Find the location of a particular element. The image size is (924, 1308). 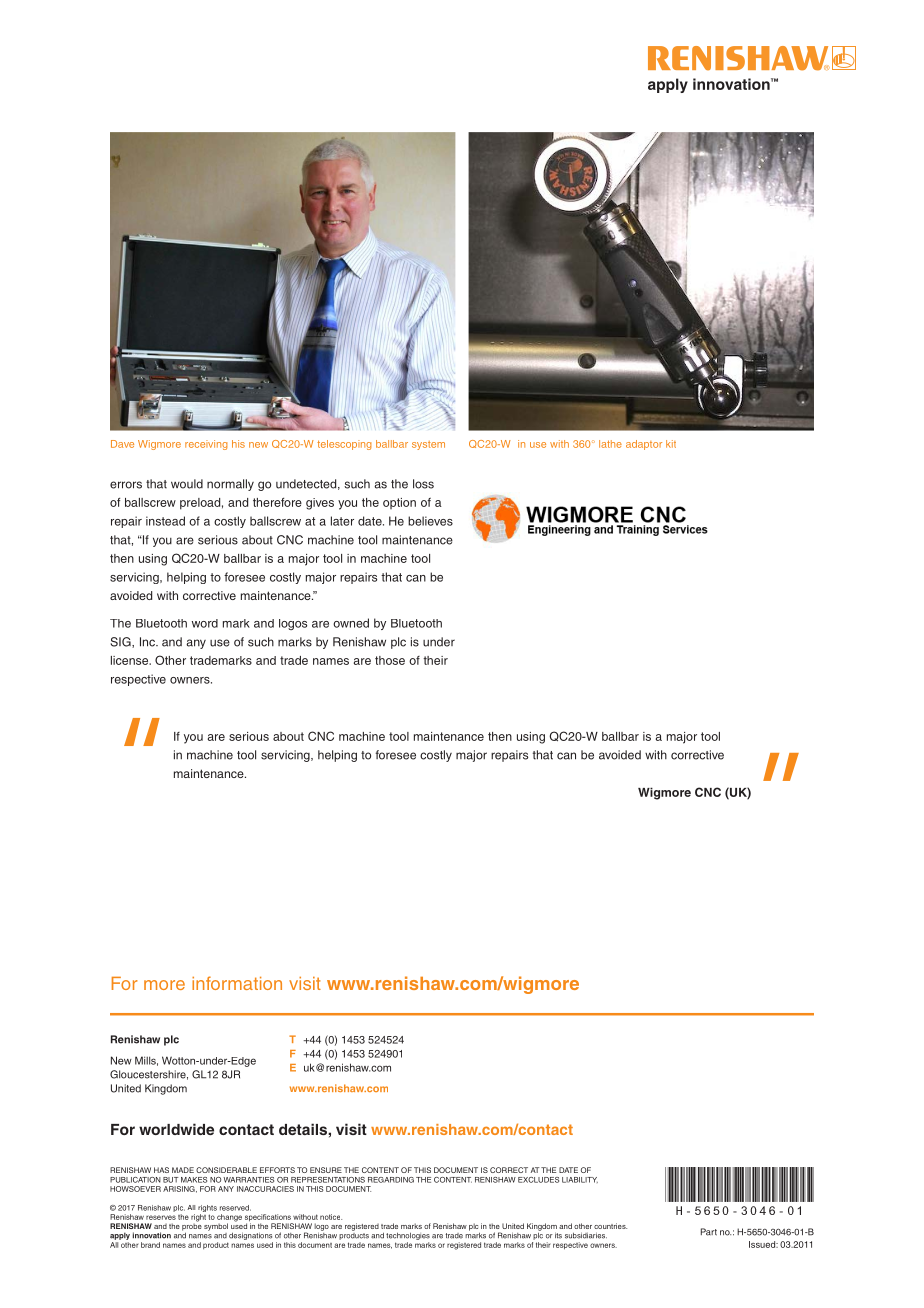

adaptor is located at coordinates (644, 445).
